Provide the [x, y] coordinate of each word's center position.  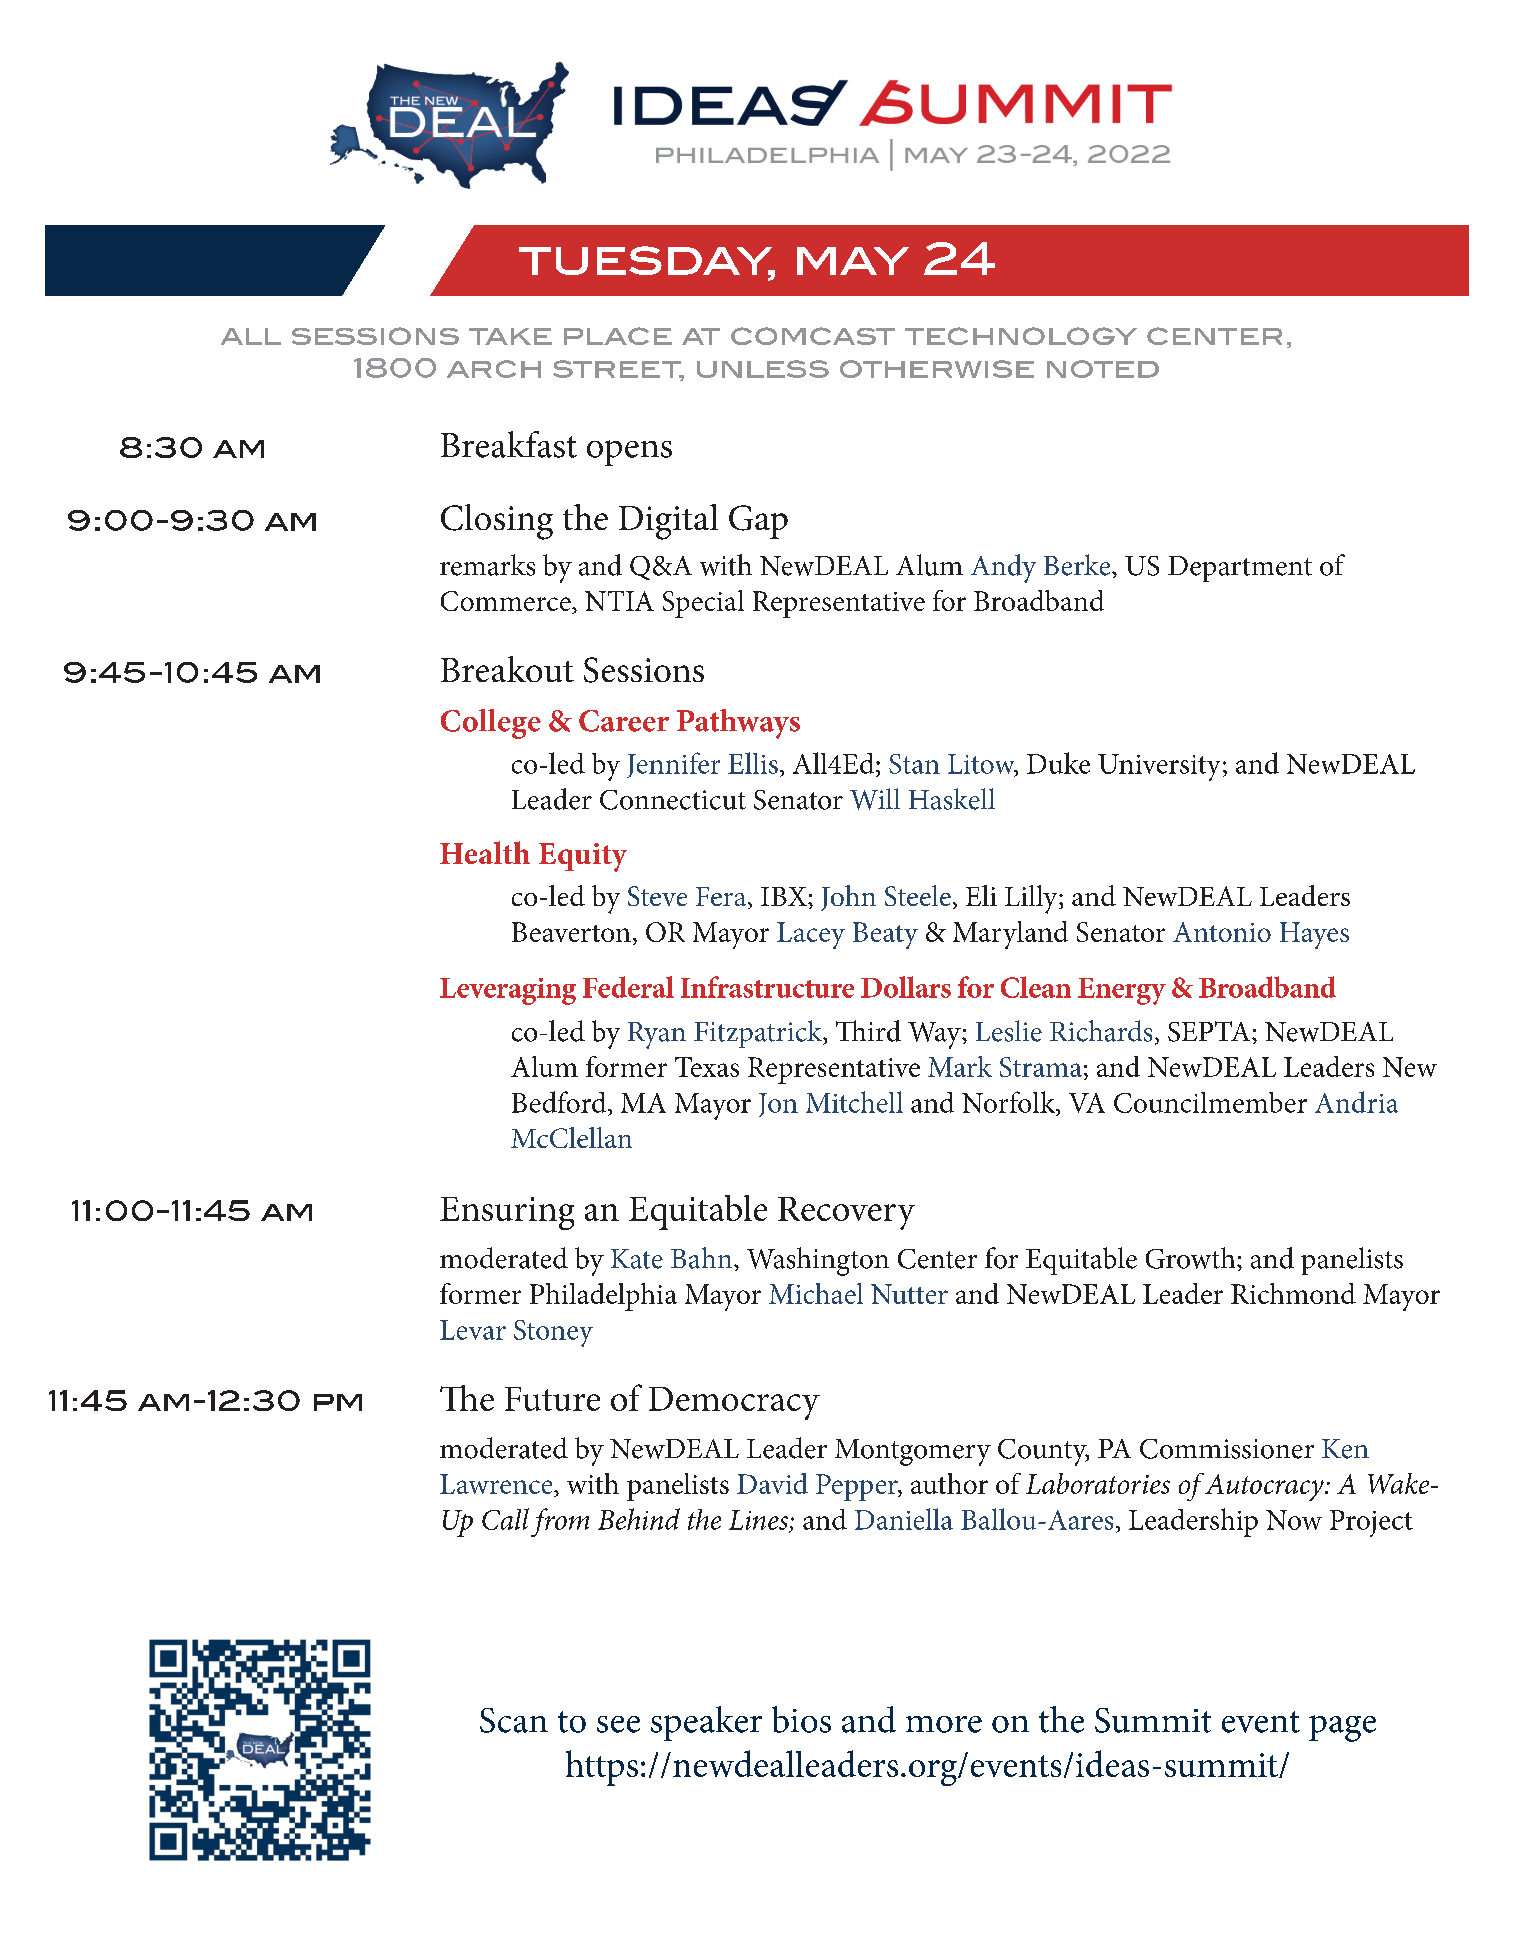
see [618, 1724]
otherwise [937, 369]
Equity [583, 857]
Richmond [1293, 1293]
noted [1103, 369]
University [1159, 767]
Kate [637, 1259]
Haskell [952, 799]
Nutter [909, 1294]
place [618, 336]
